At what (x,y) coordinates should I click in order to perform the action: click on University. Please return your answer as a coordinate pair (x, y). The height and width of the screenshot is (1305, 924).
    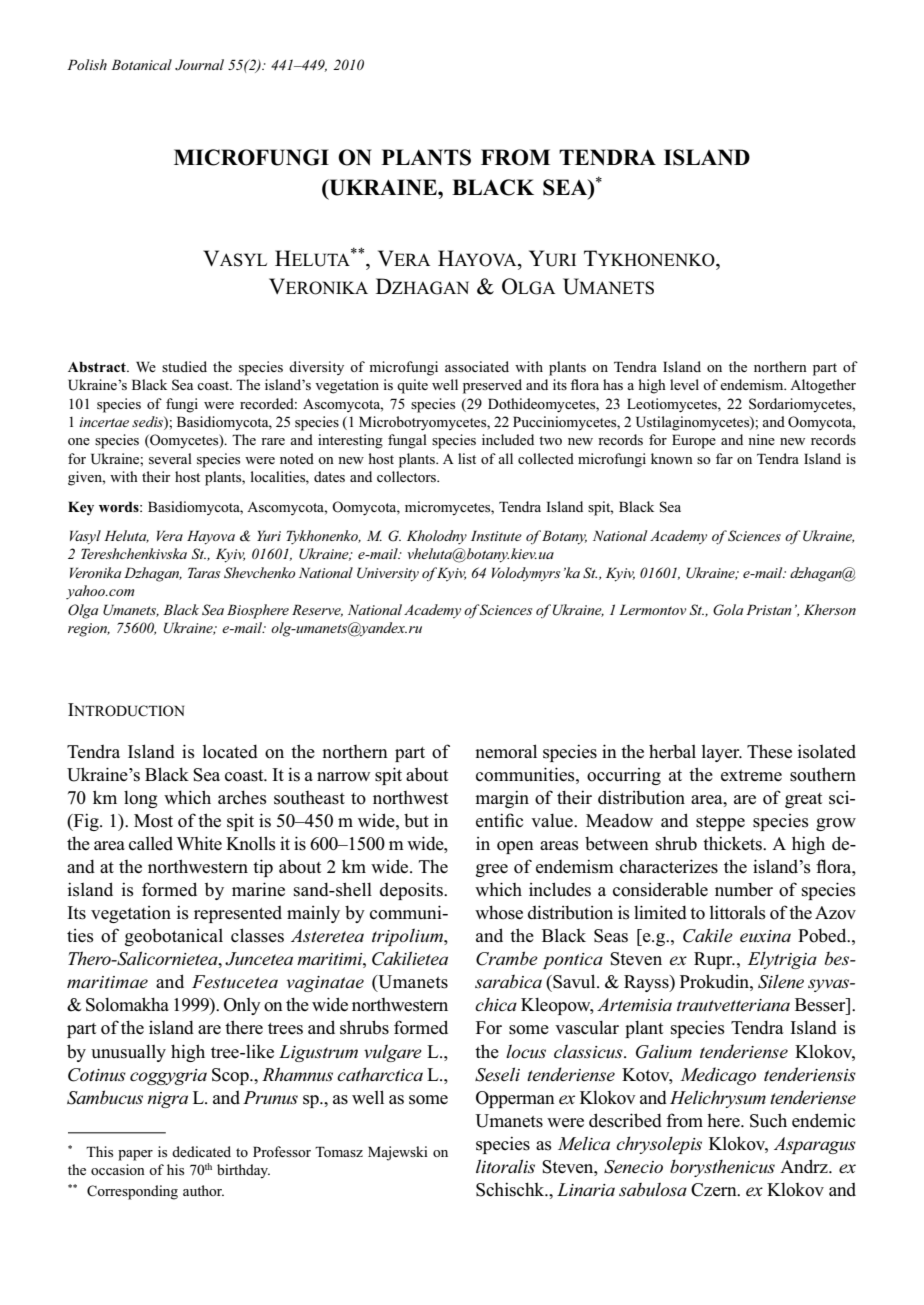
    Looking at the image, I should click on (388, 574).
